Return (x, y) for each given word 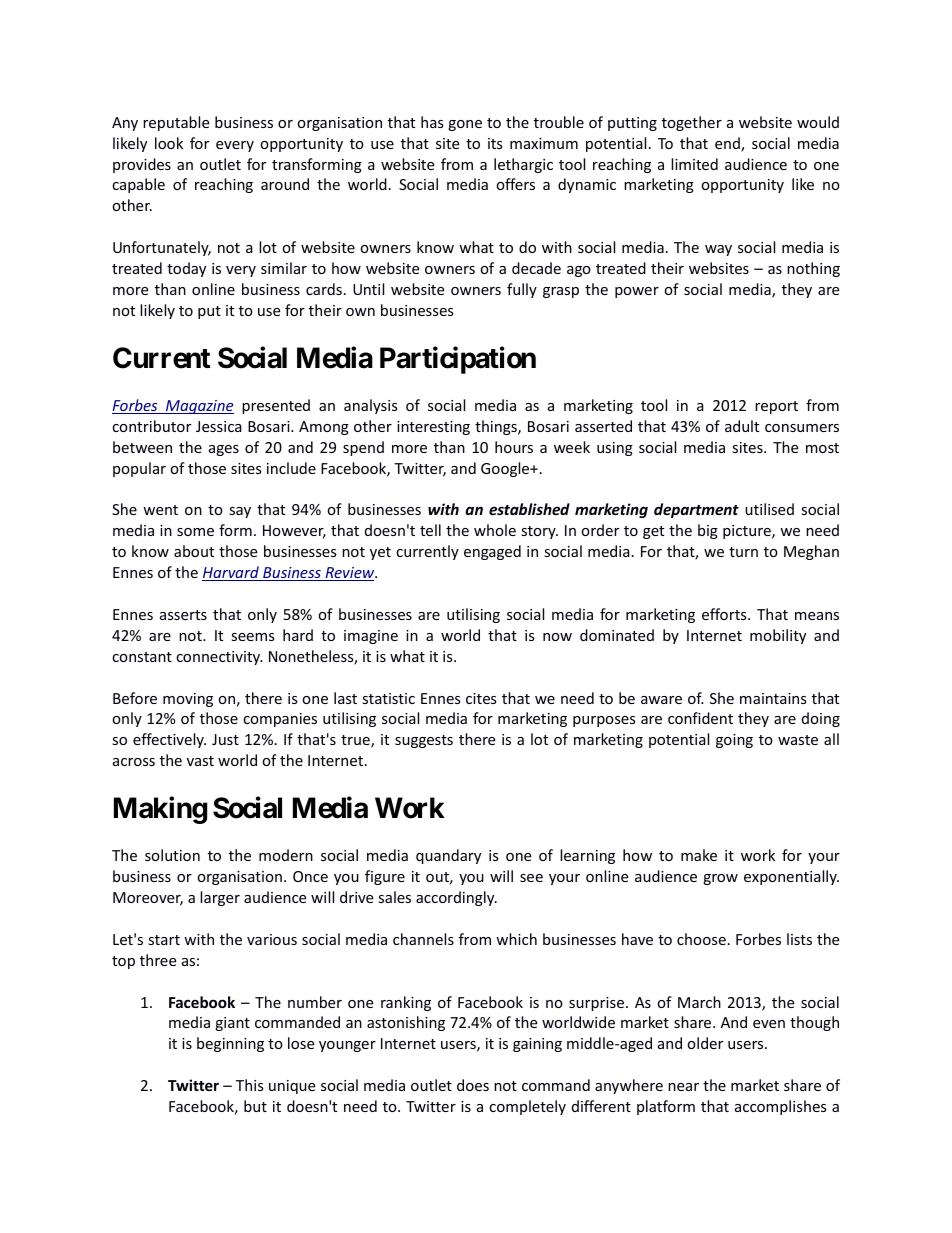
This (250, 1085)
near (683, 1087)
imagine (371, 637)
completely (527, 1107)
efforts (725, 614)
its (495, 143)
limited (694, 164)
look (169, 143)
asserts (183, 615)
